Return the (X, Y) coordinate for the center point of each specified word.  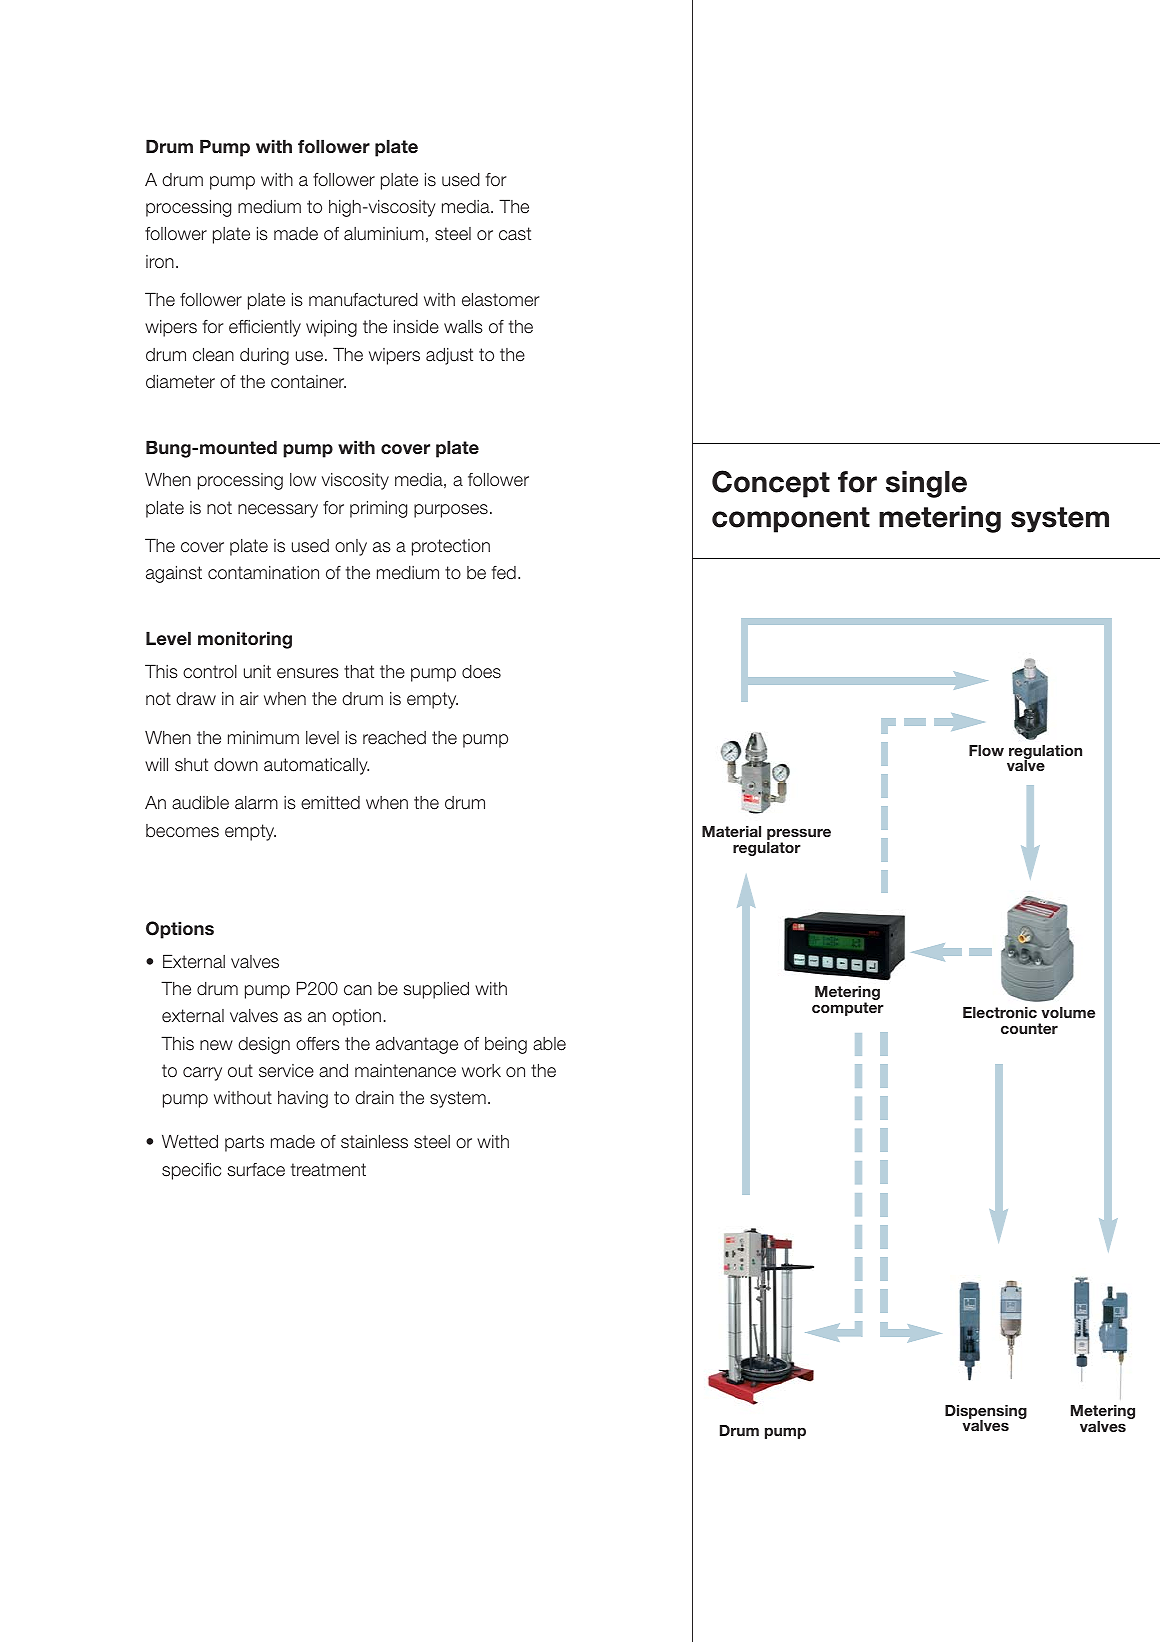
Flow (986, 750)
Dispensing (986, 1413)
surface (256, 1170)
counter (1029, 1028)
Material (731, 831)
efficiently (265, 328)
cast (515, 234)
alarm (256, 803)
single (926, 484)
